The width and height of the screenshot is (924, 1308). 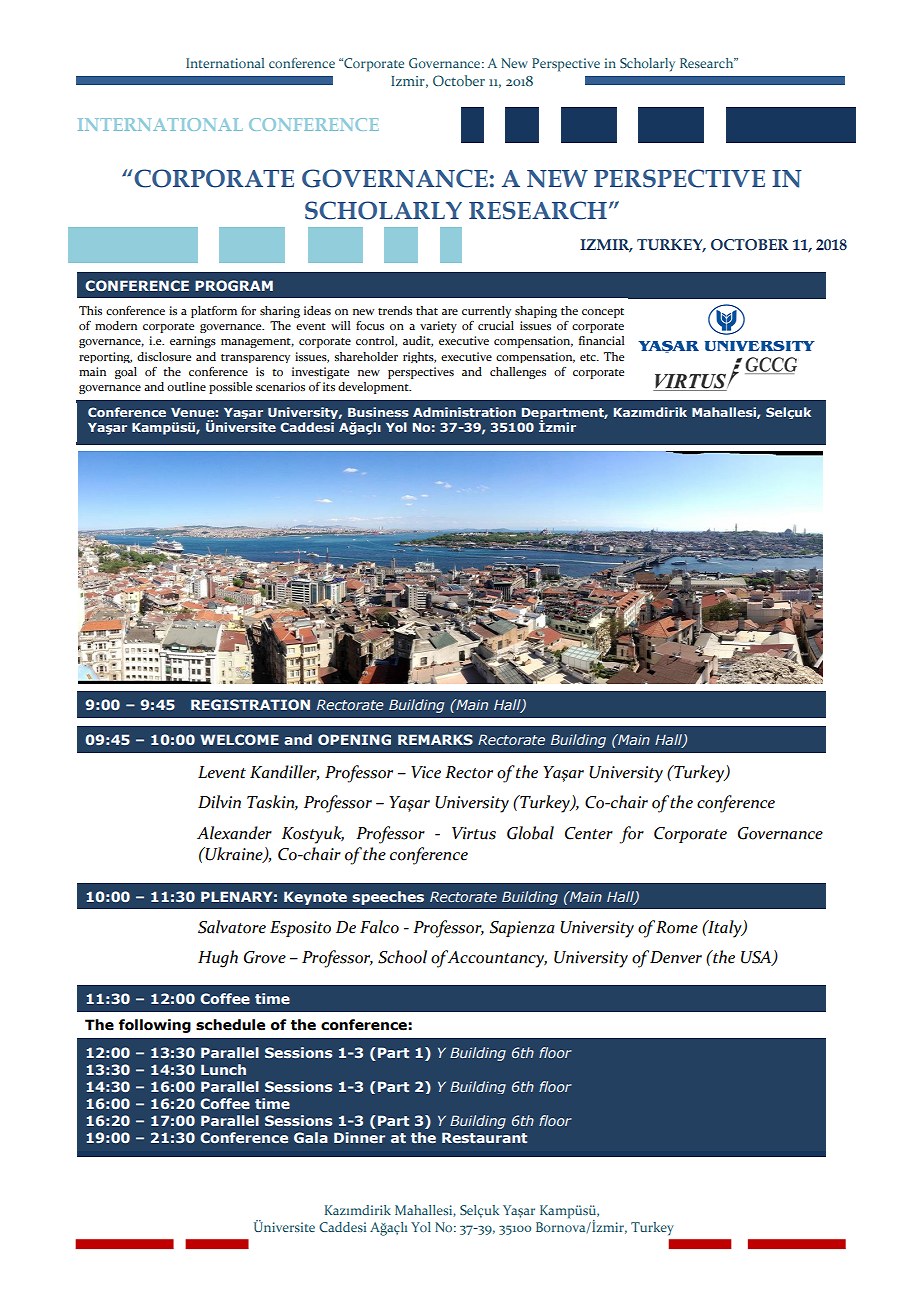 What do you see at coordinates (223, 1069) in the screenshot?
I see `Lunch` at bounding box center [223, 1069].
